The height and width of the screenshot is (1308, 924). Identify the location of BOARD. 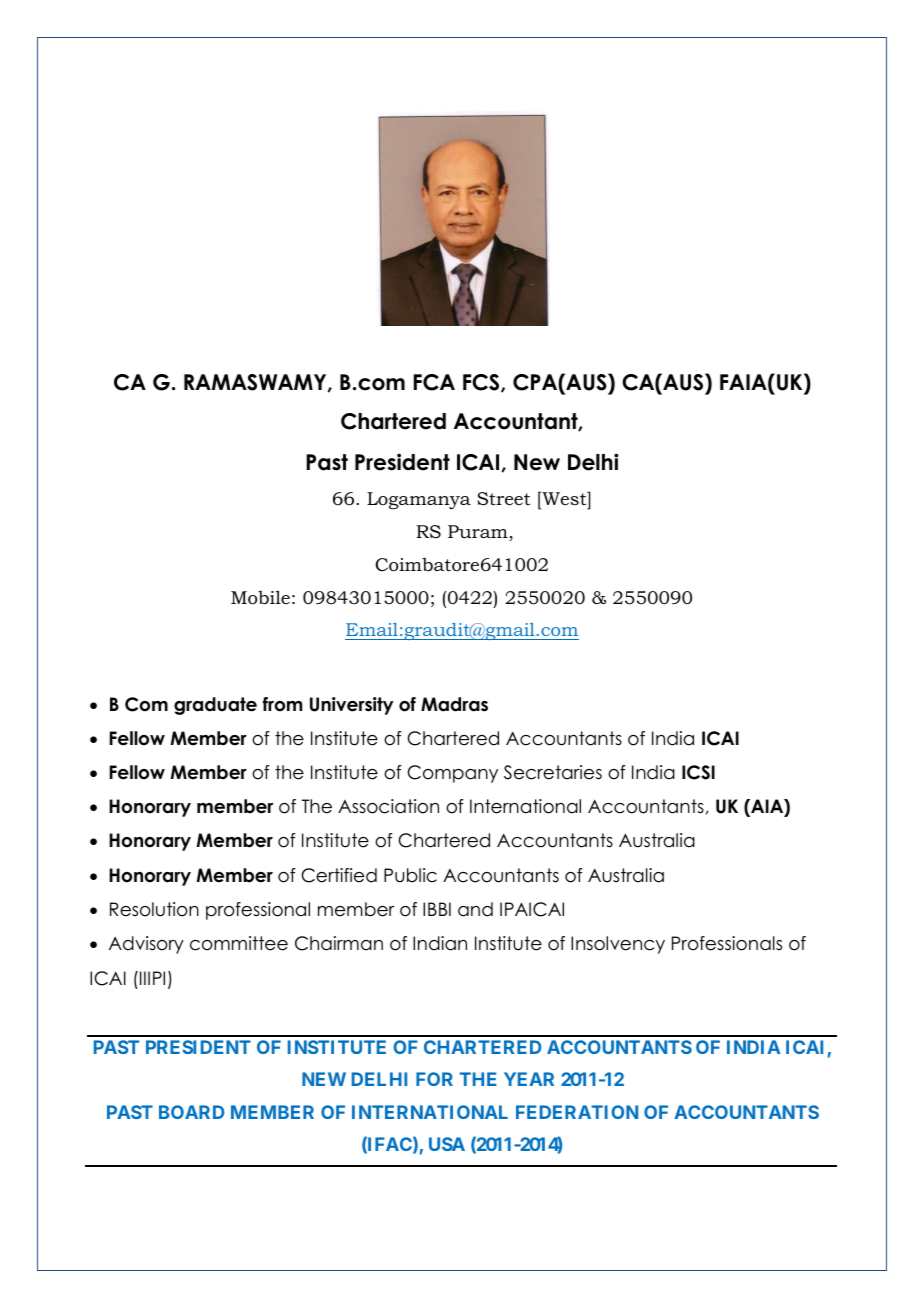
(191, 1112).
